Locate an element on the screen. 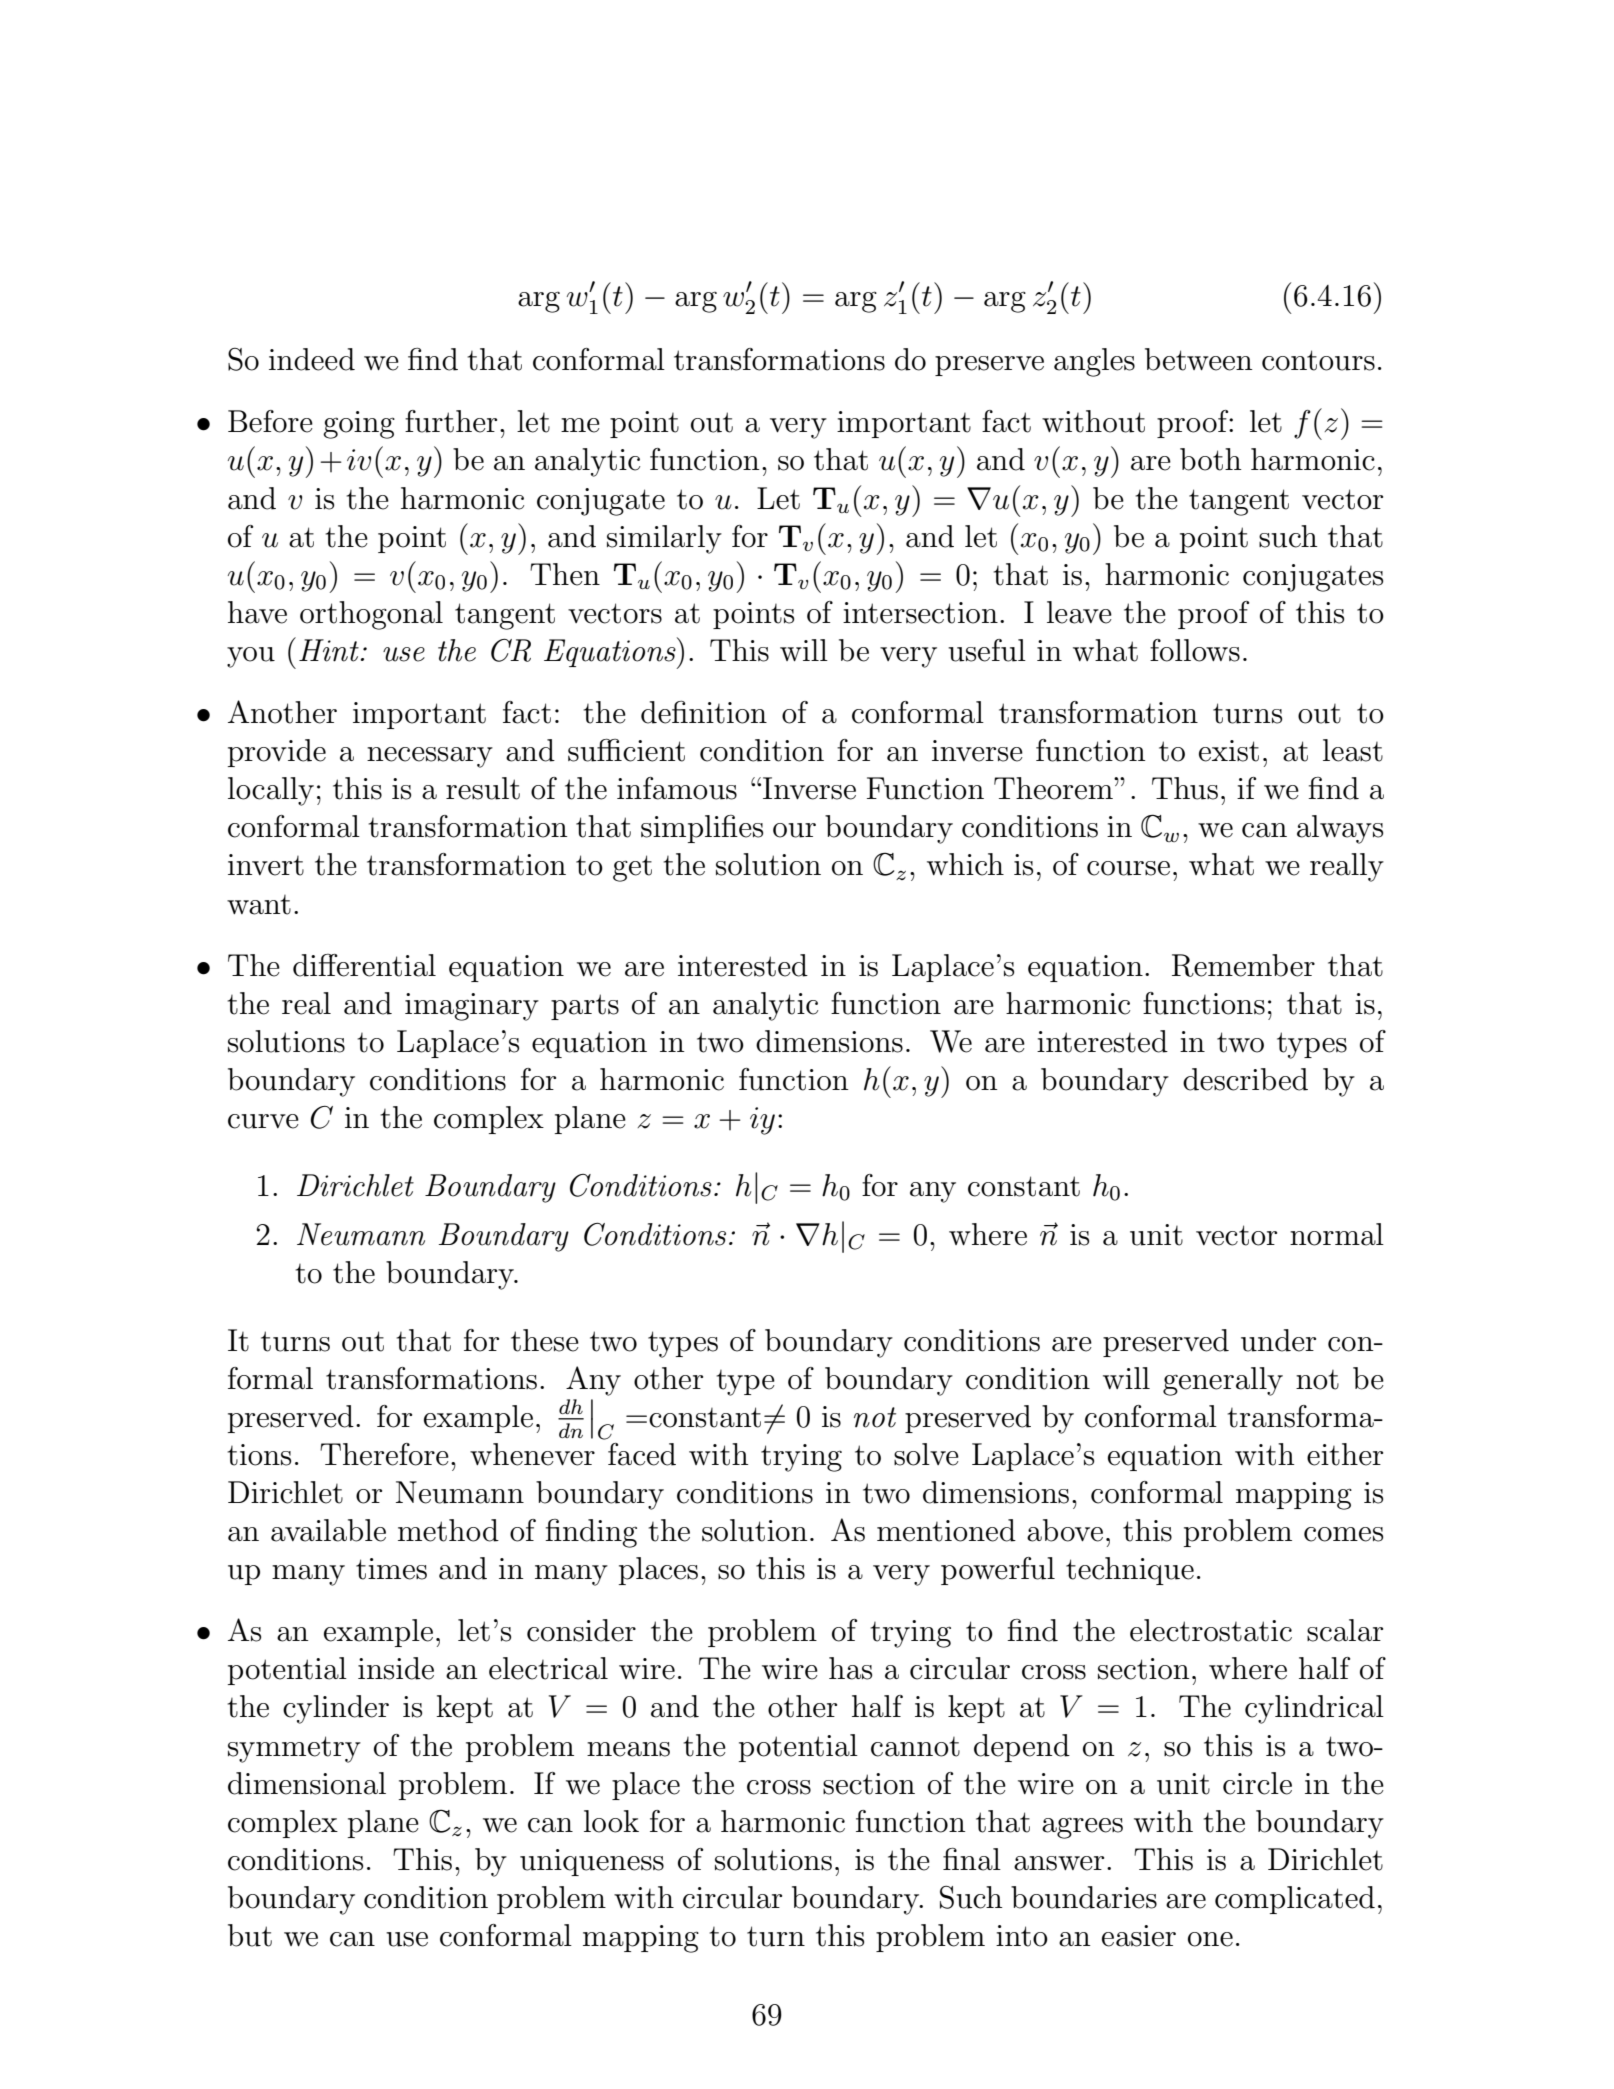  complicated is located at coordinates (1295, 1900).
